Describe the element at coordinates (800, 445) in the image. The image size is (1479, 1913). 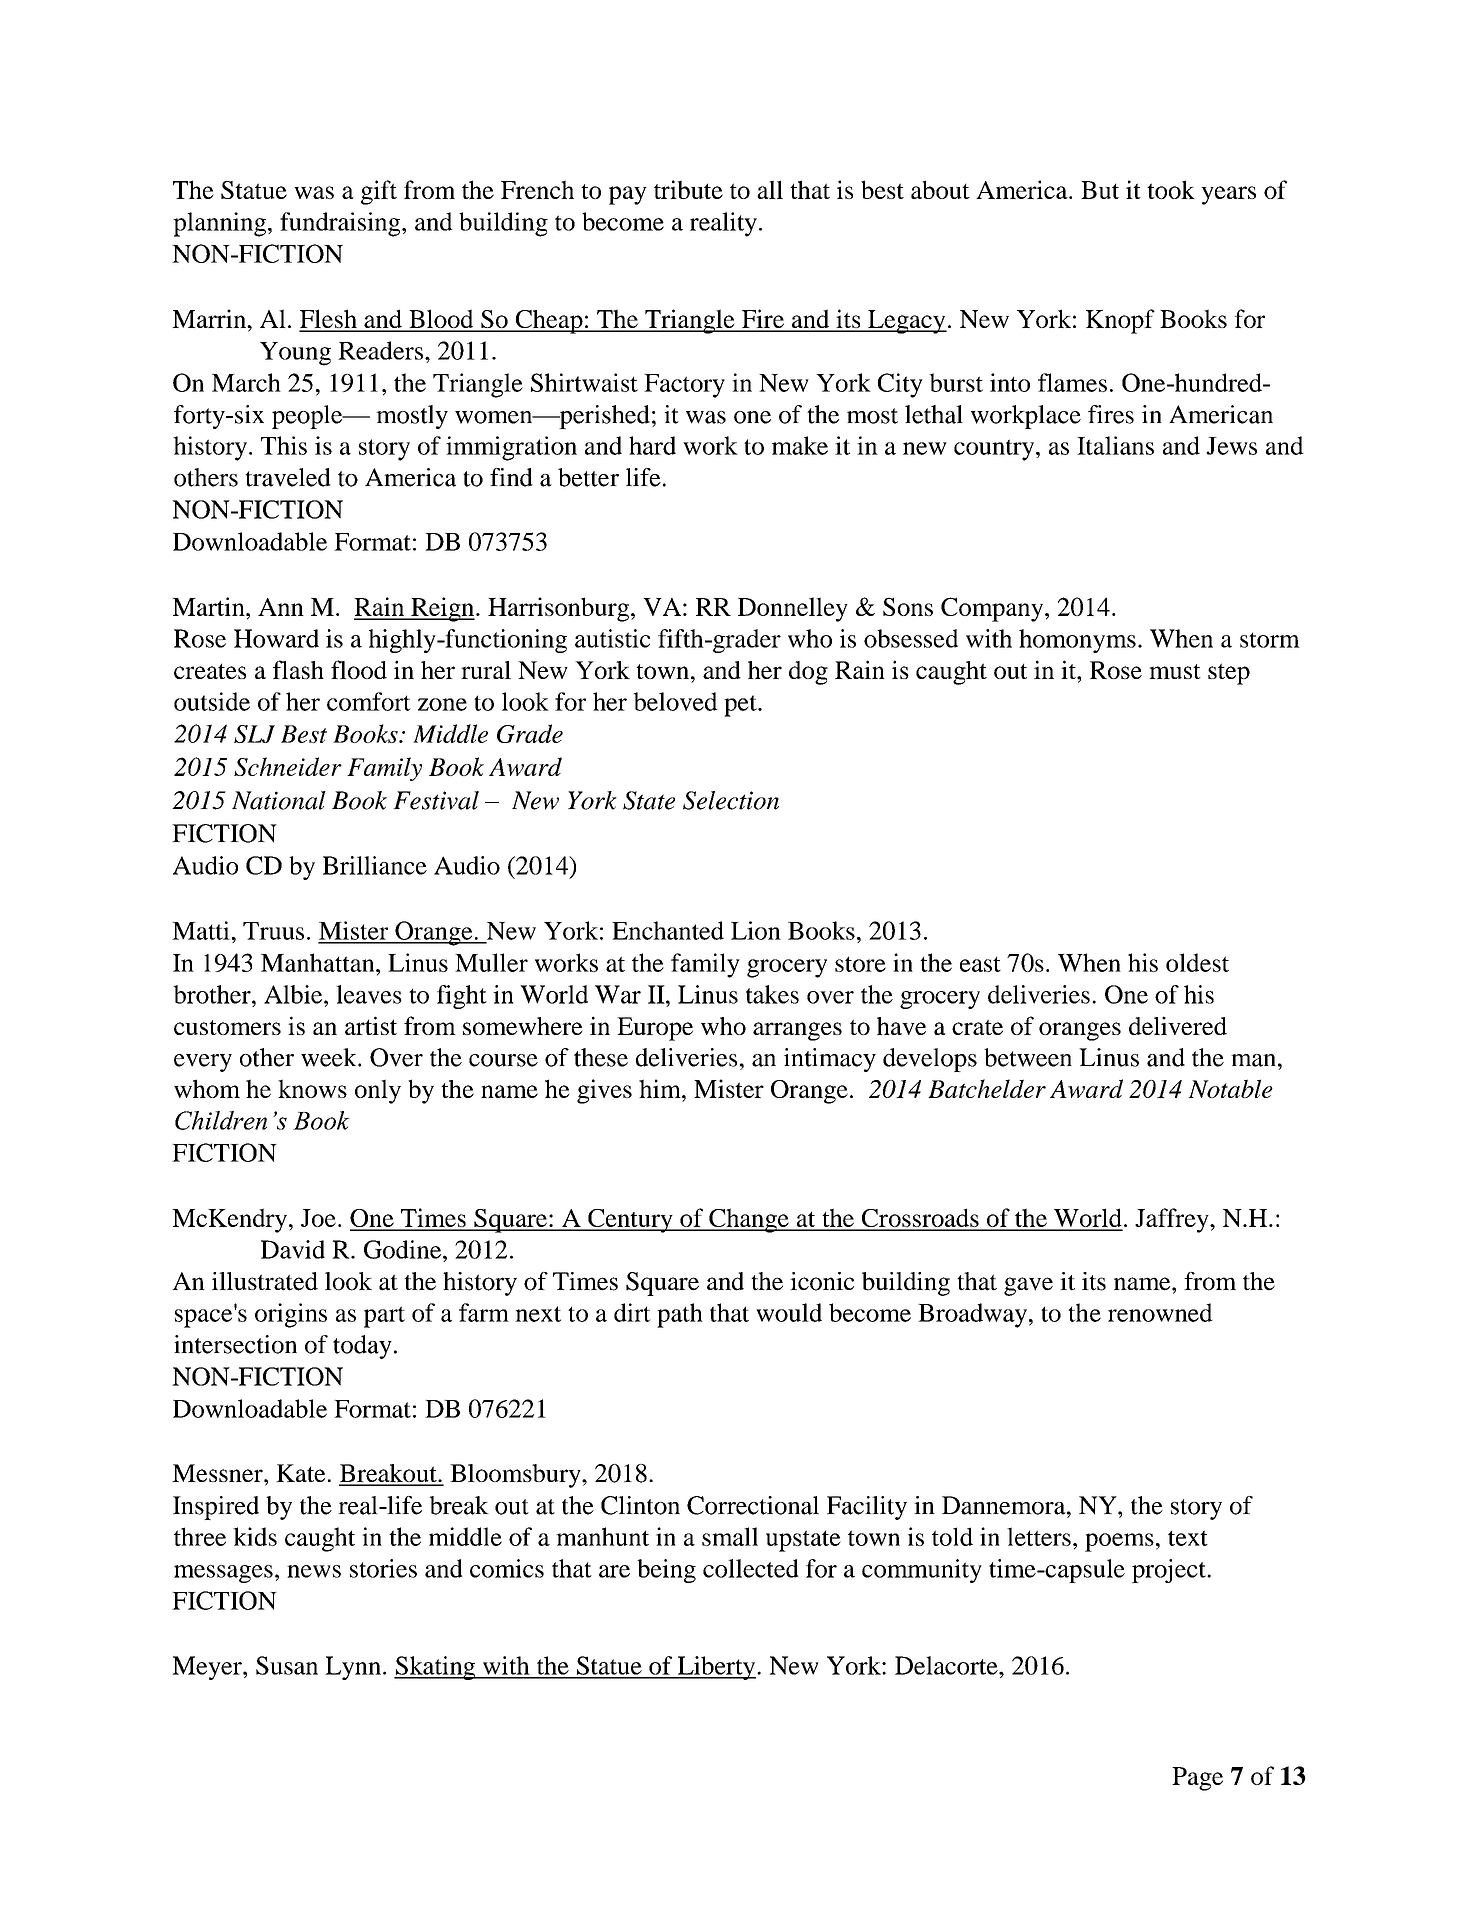
I see `make` at that location.
